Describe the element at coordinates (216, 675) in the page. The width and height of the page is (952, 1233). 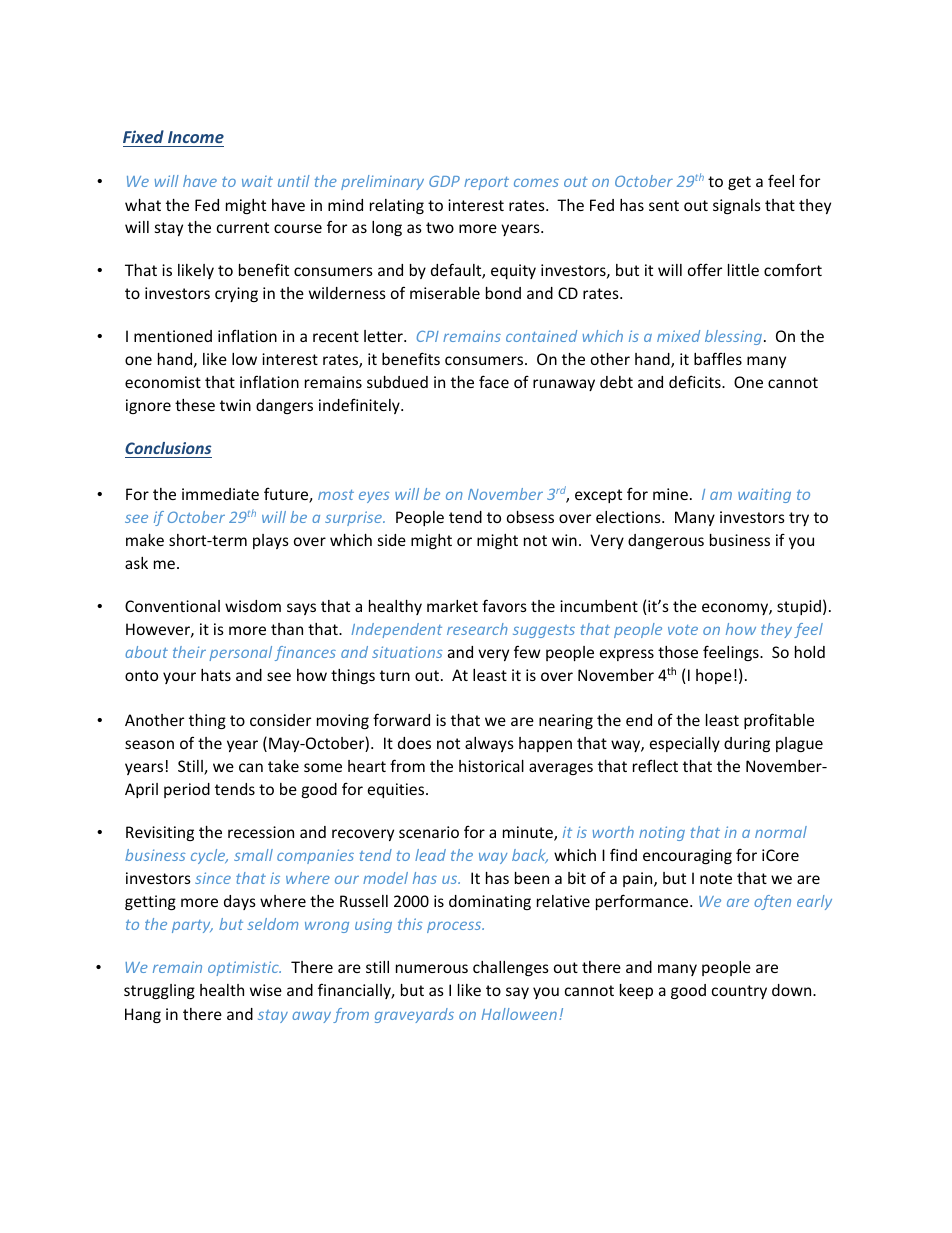
I see `hats` at that location.
